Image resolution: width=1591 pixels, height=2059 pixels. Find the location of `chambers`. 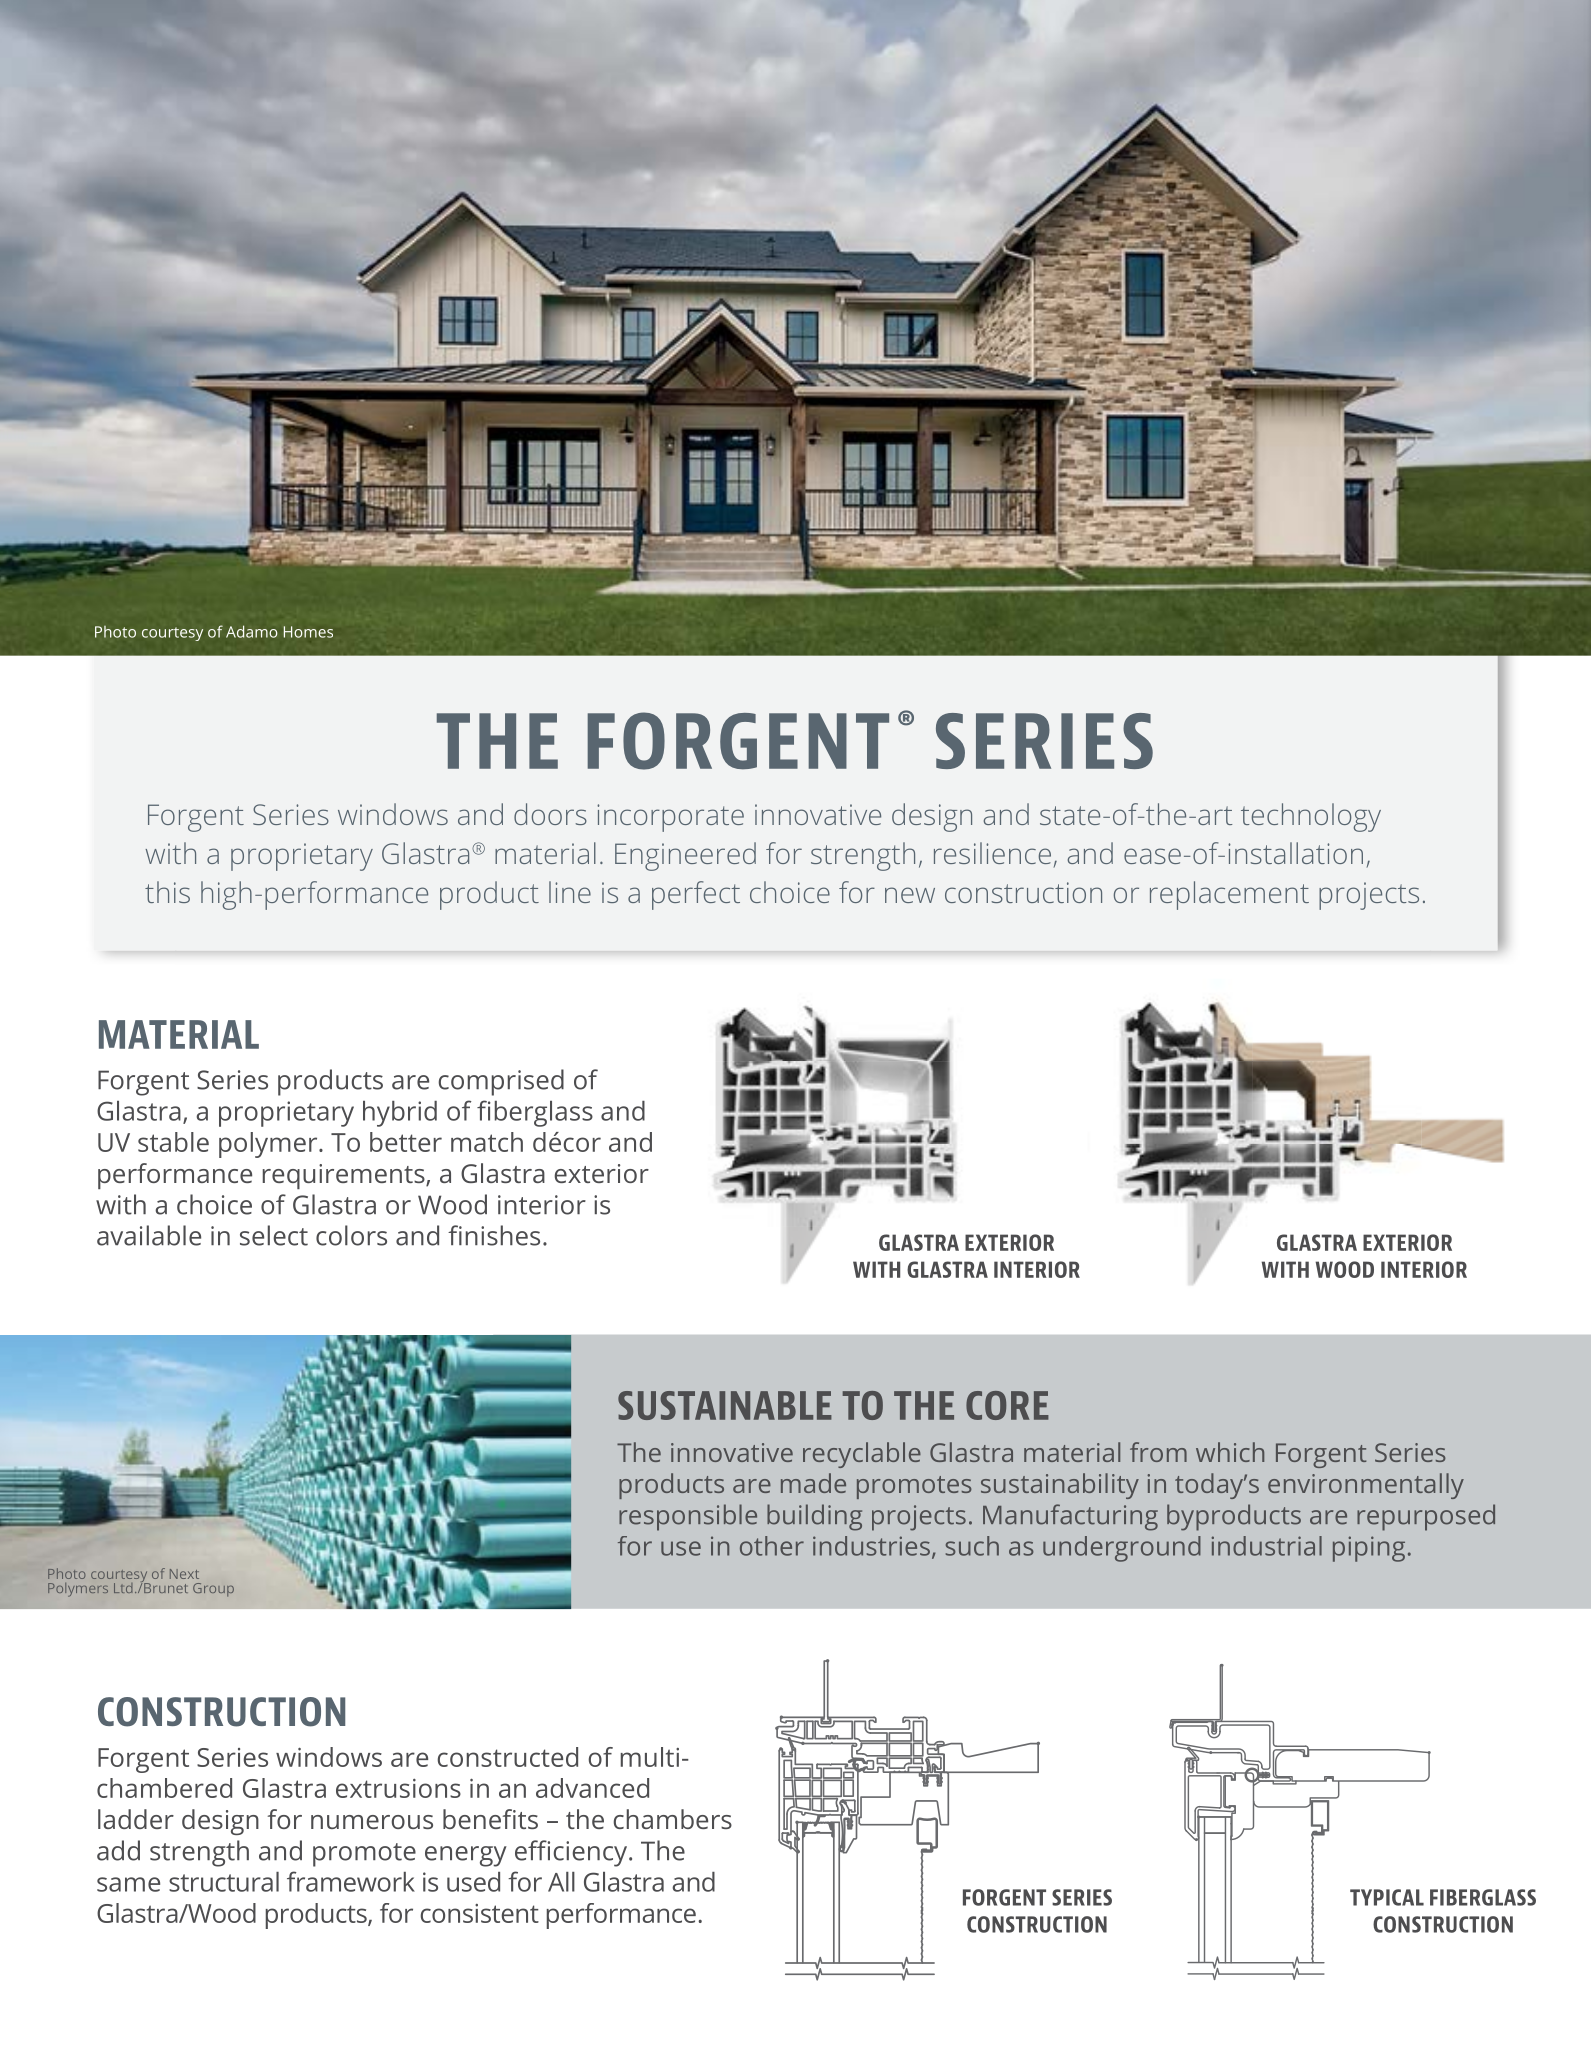

chambers is located at coordinates (673, 1819).
